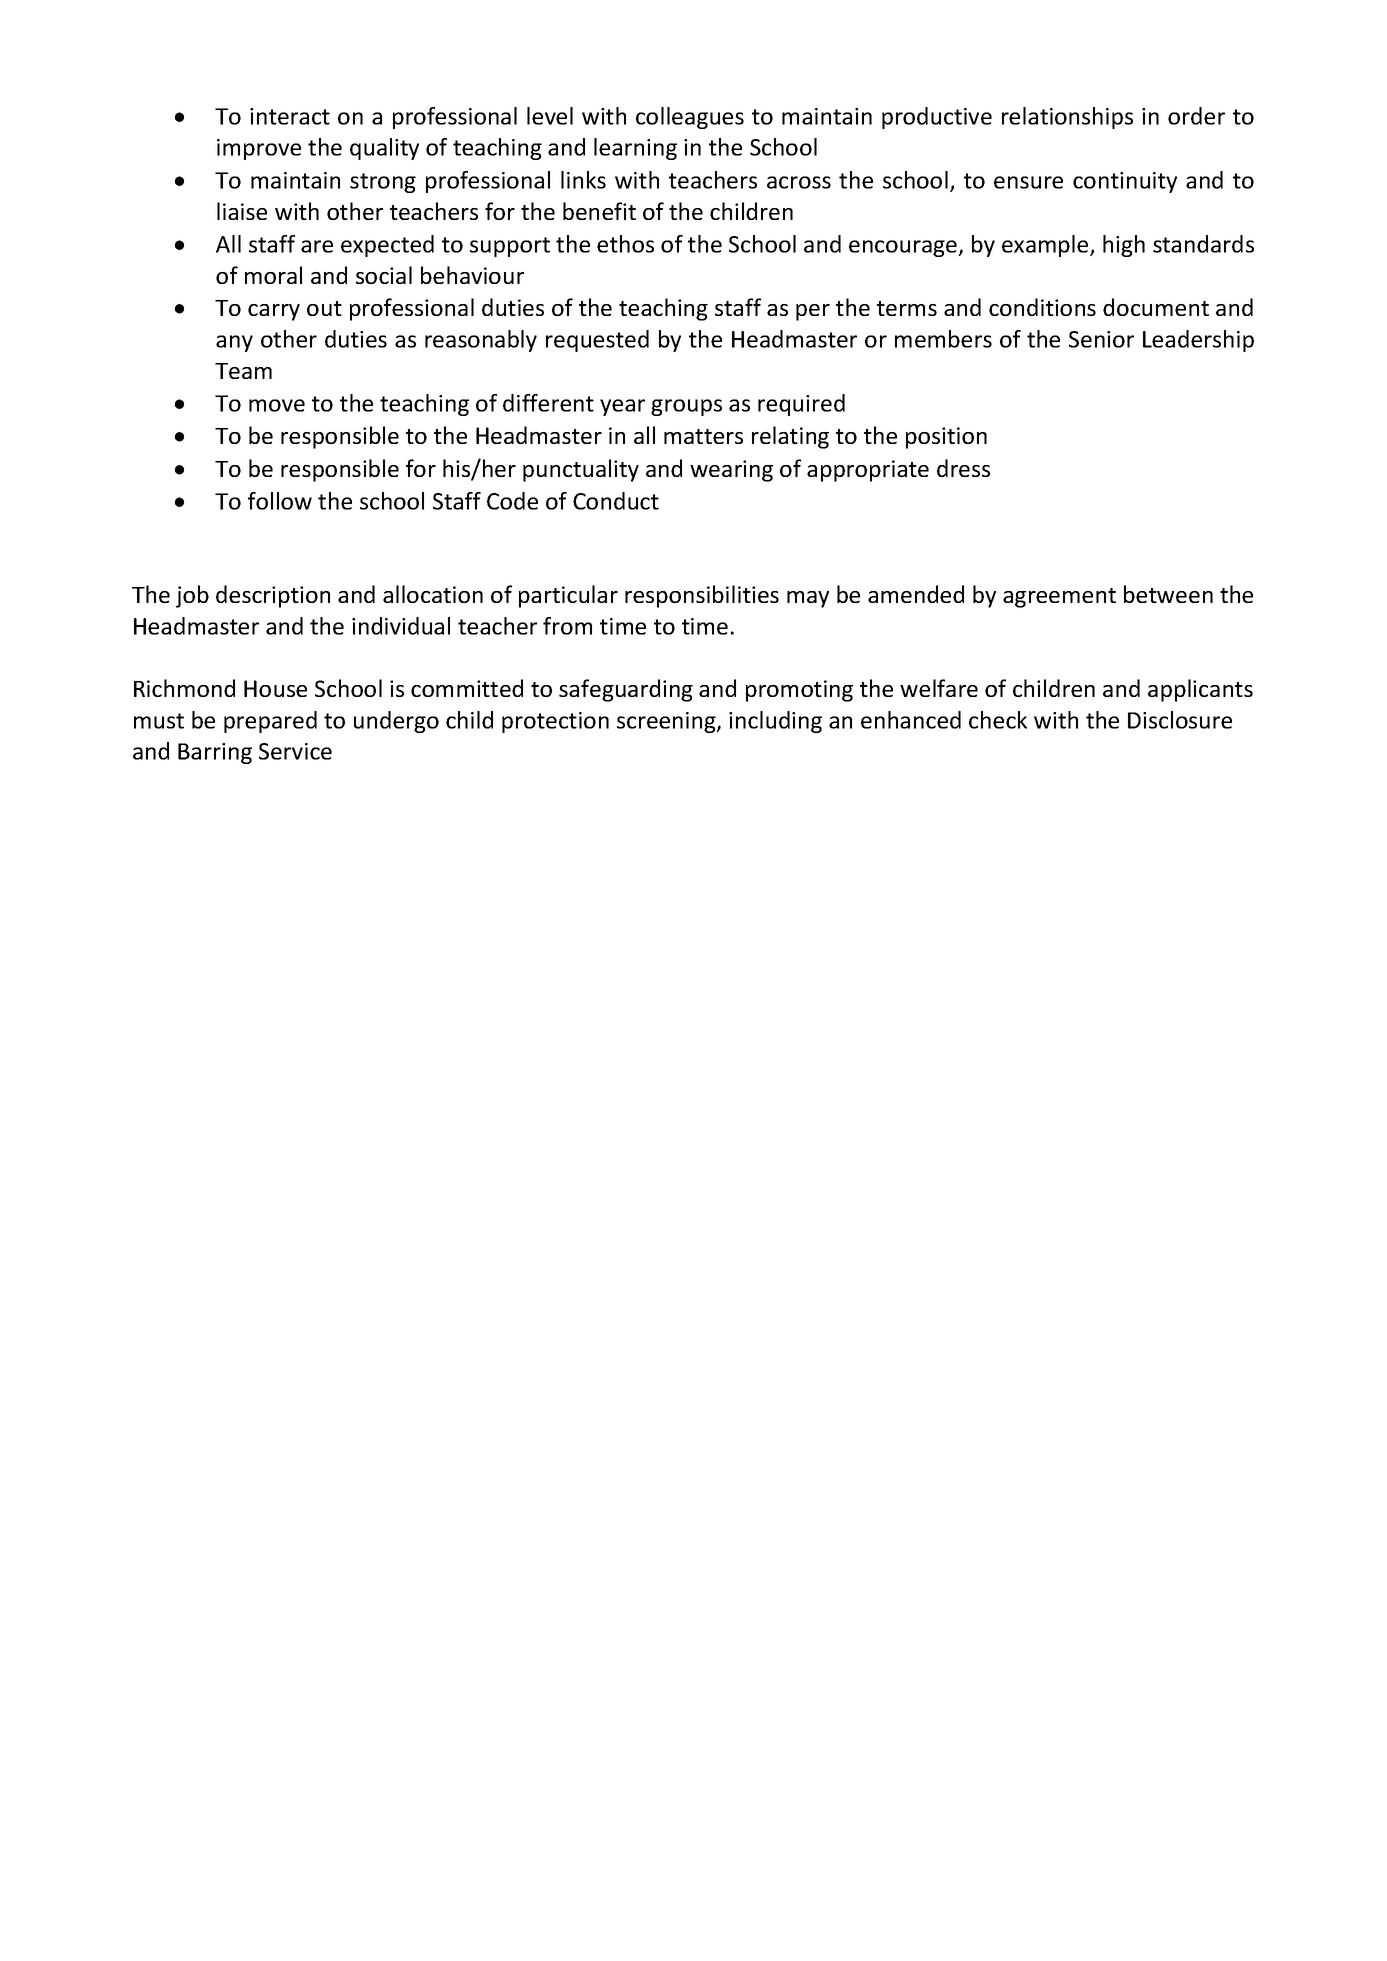 This image has height=1961, width=1387. Describe the element at coordinates (270, 722) in the image. I see `prepared` at that location.
